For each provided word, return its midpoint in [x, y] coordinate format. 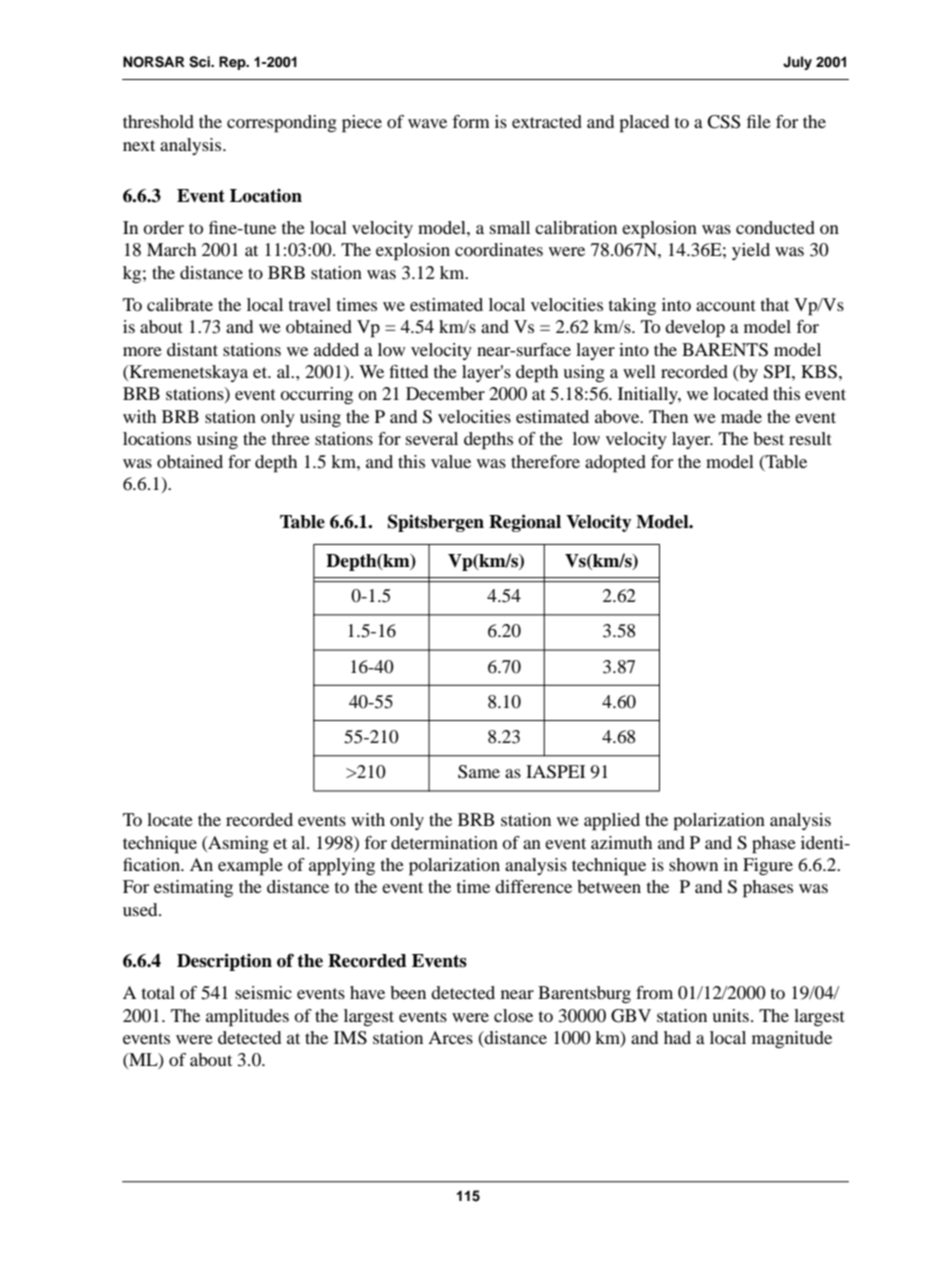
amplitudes [247, 1018]
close [513, 1015]
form [471, 121]
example [250, 867]
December [445, 393]
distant [192, 349]
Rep [233, 63]
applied [612, 822]
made [741, 416]
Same [479, 772]
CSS [723, 122]
